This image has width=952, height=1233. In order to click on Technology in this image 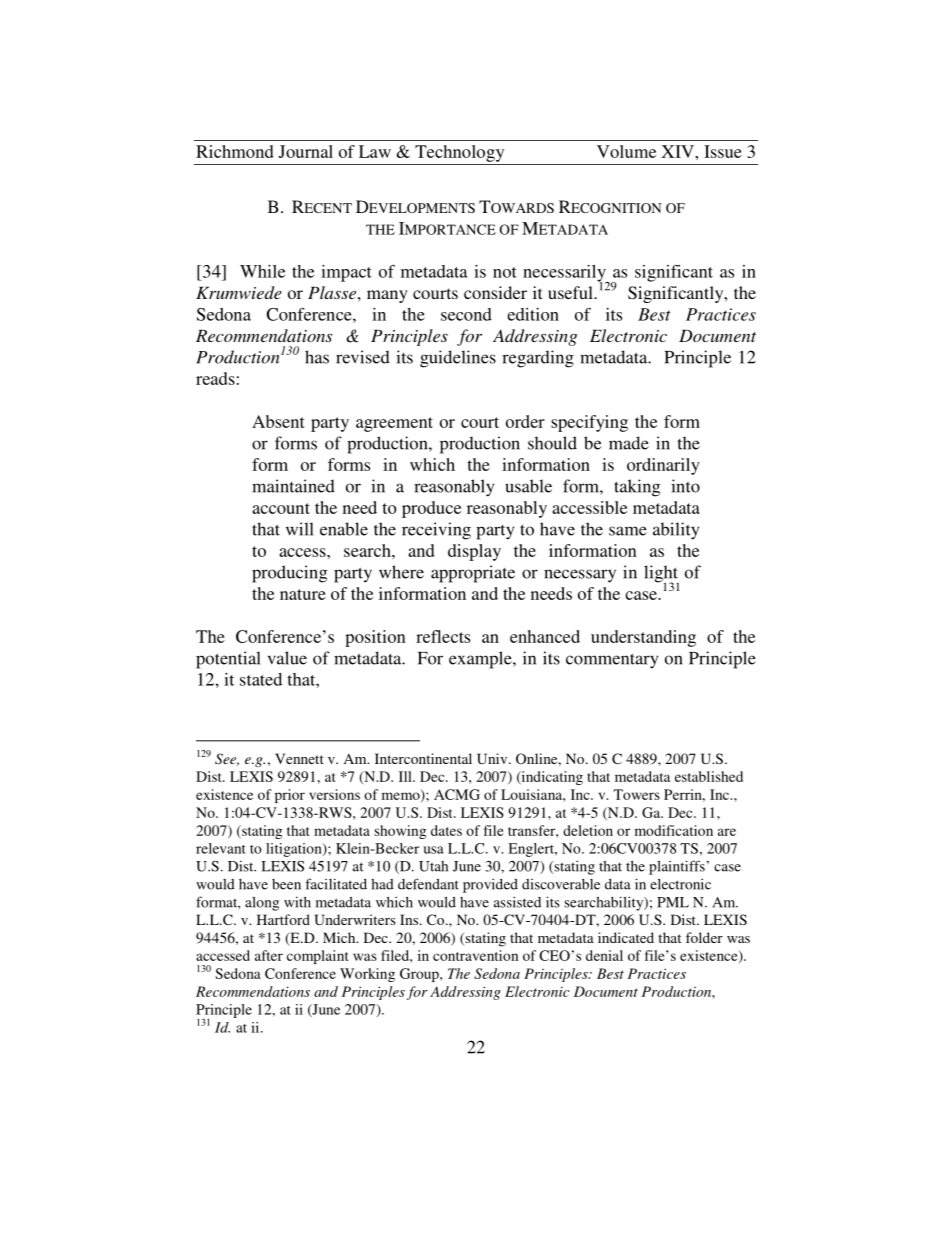, I will do `click(459, 153)`.
